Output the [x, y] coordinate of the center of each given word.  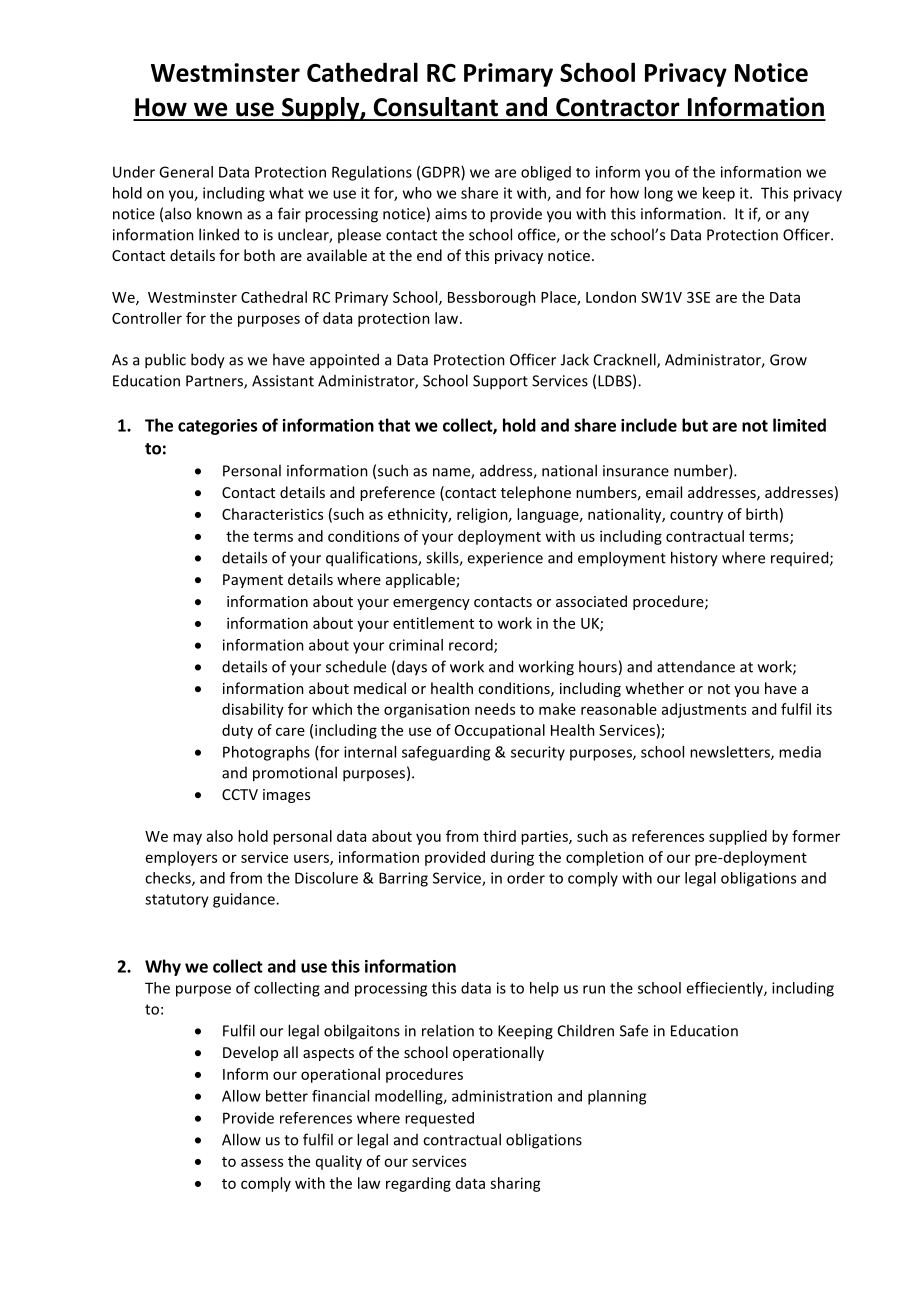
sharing [515, 1184]
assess [262, 1162]
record [472, 646]
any [797, 217]
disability [253, 710]
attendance [696, 667]
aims [451, 214]
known [219, 213]
